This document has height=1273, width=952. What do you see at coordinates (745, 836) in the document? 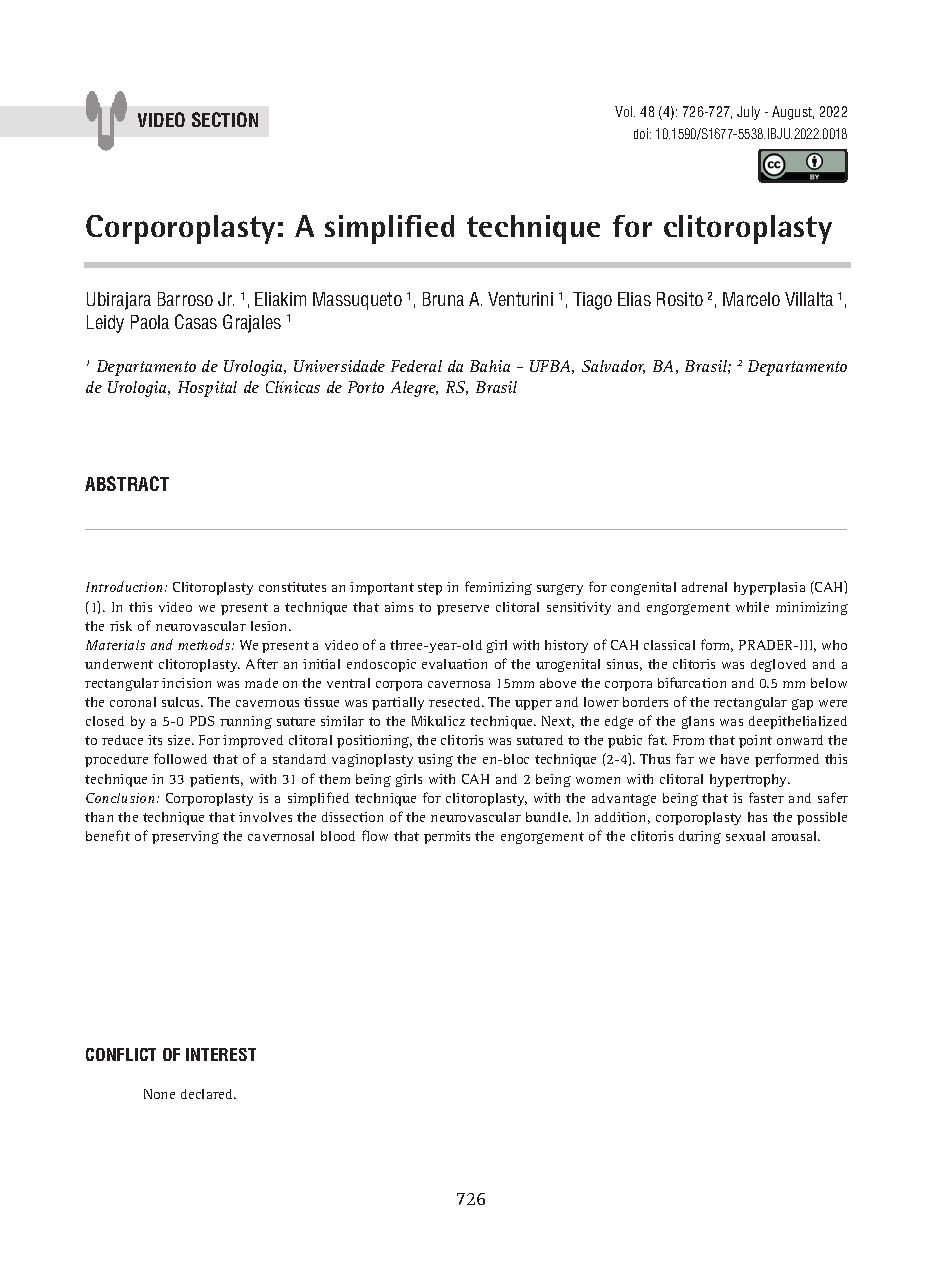
I see `sexual` at bounding box center [745, 836].
